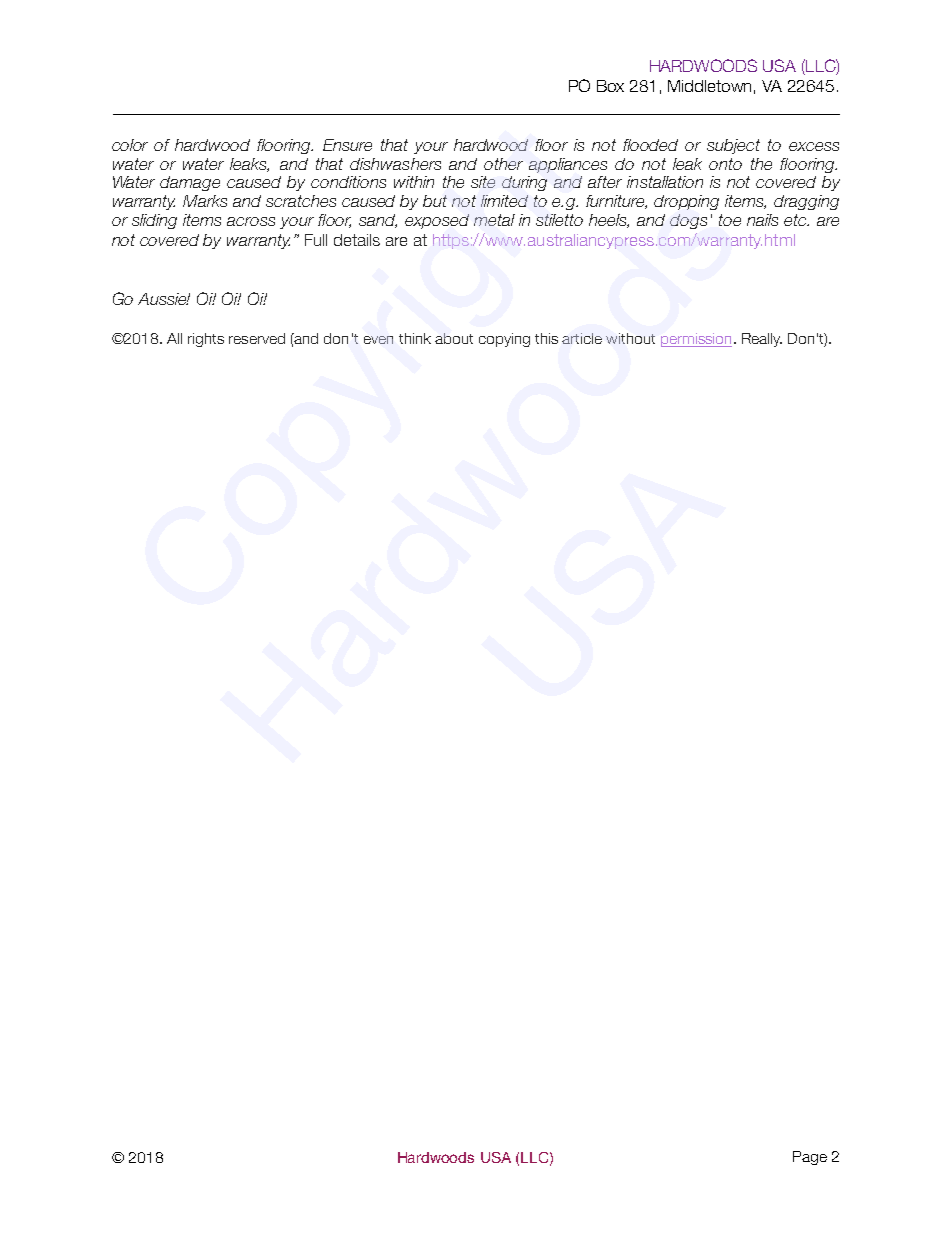 This image has height=1233, width=952. What do you see at coordinates (378, 340) in the image?
I see `even` at bounding box center [378, 340].
